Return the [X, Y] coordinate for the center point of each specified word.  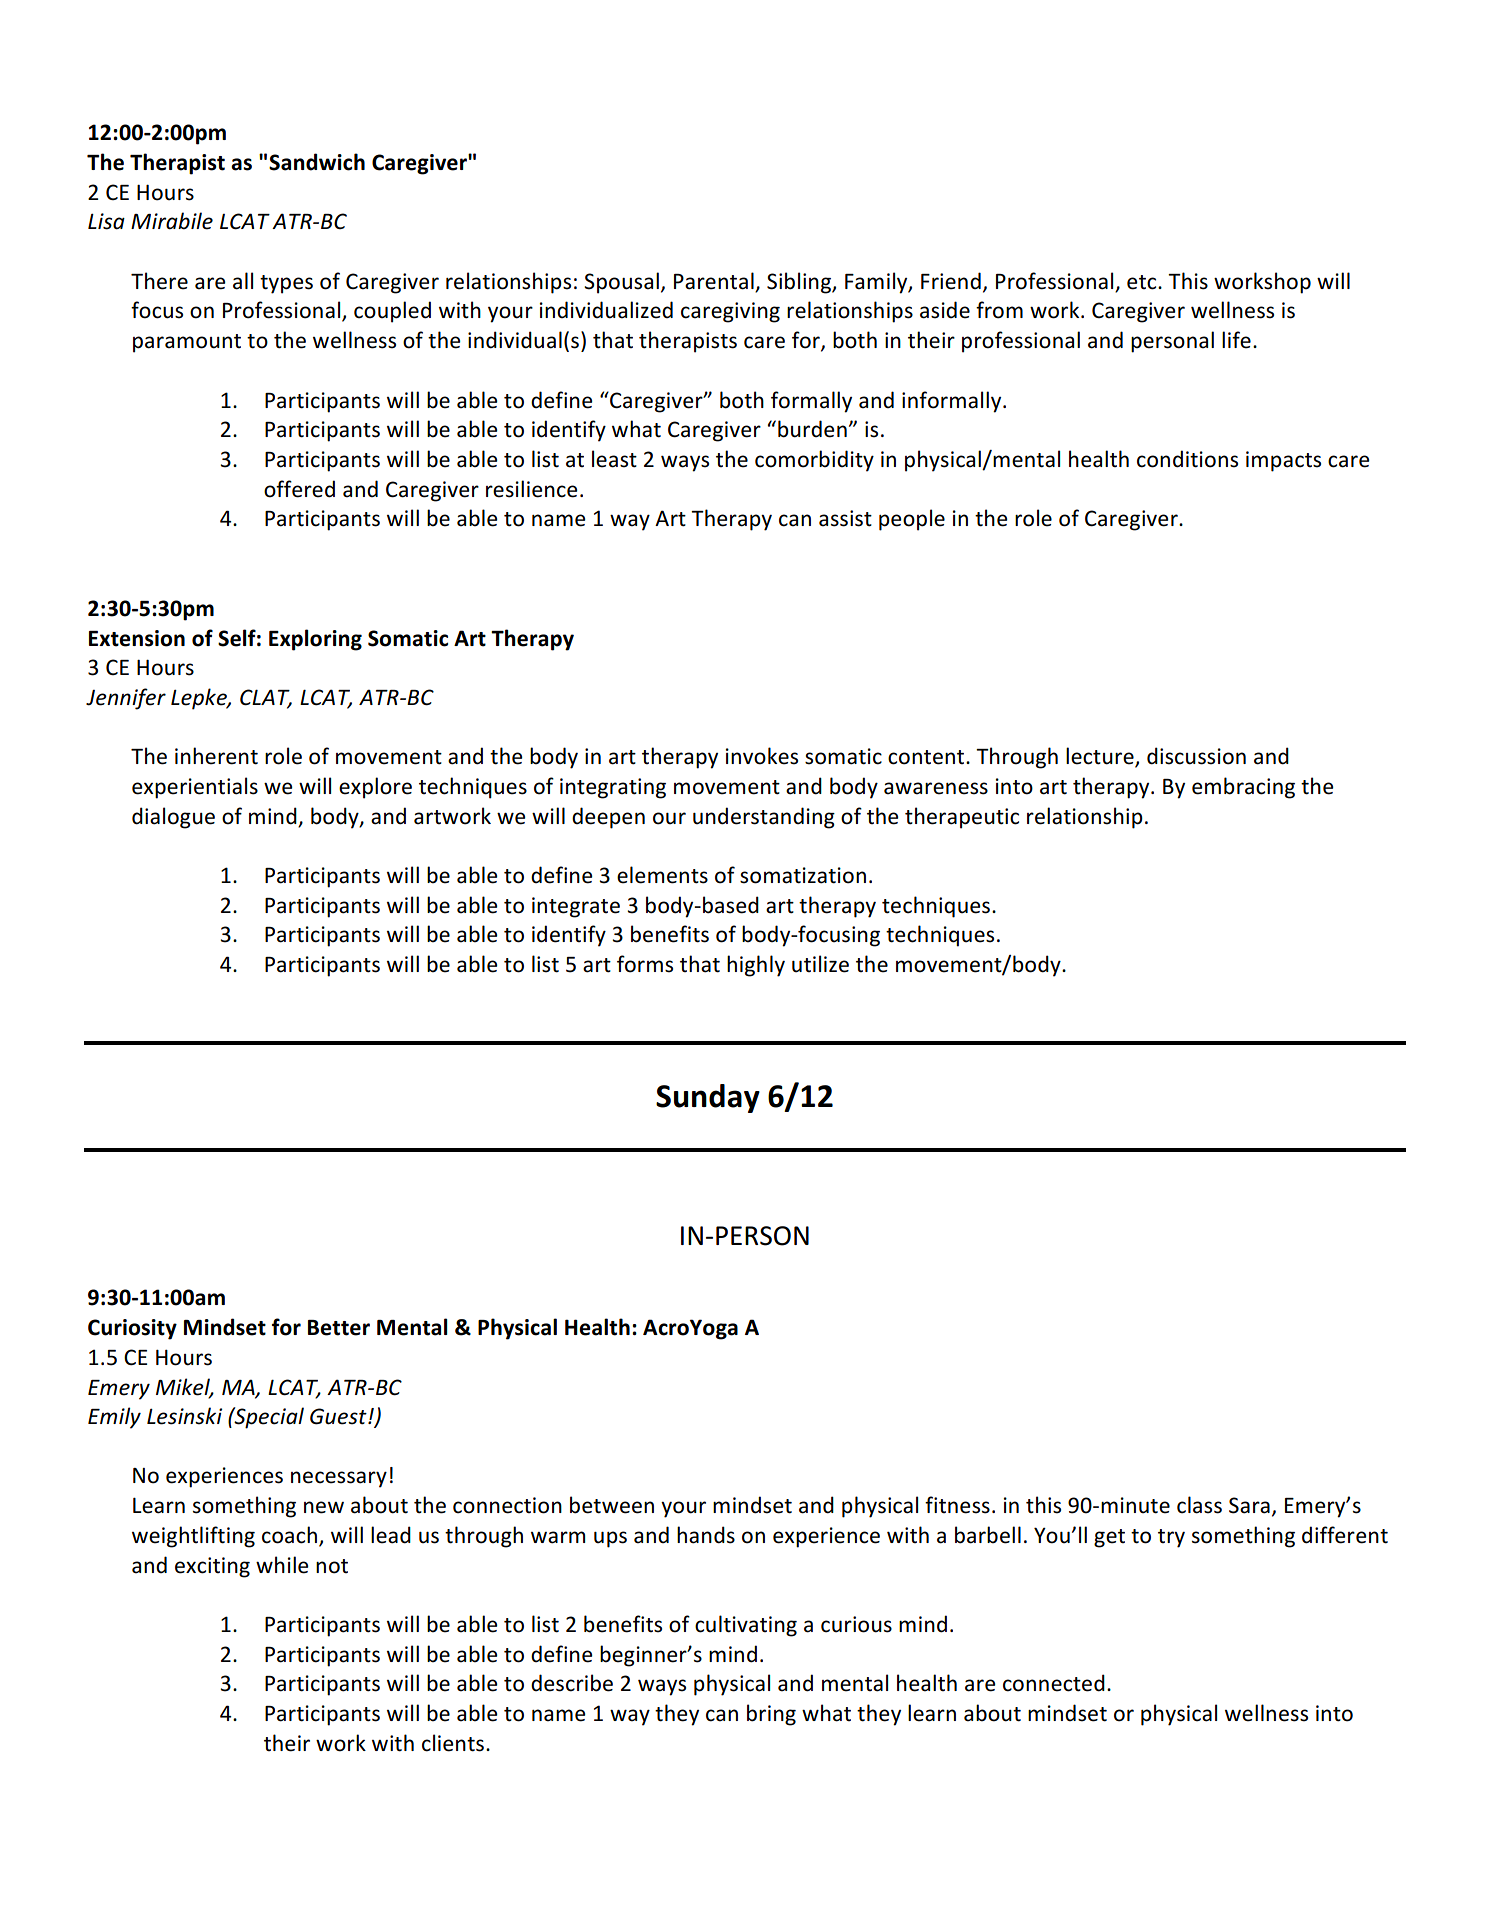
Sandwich [317, 162]
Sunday [708, 1098]
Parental [714, 281]
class [1199, 1505]
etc [1143, 282]
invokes [762, 756]
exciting [212, 1567]
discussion [1196, 756]
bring [771, 1715]
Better [339, 1328]
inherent [216, 756]
